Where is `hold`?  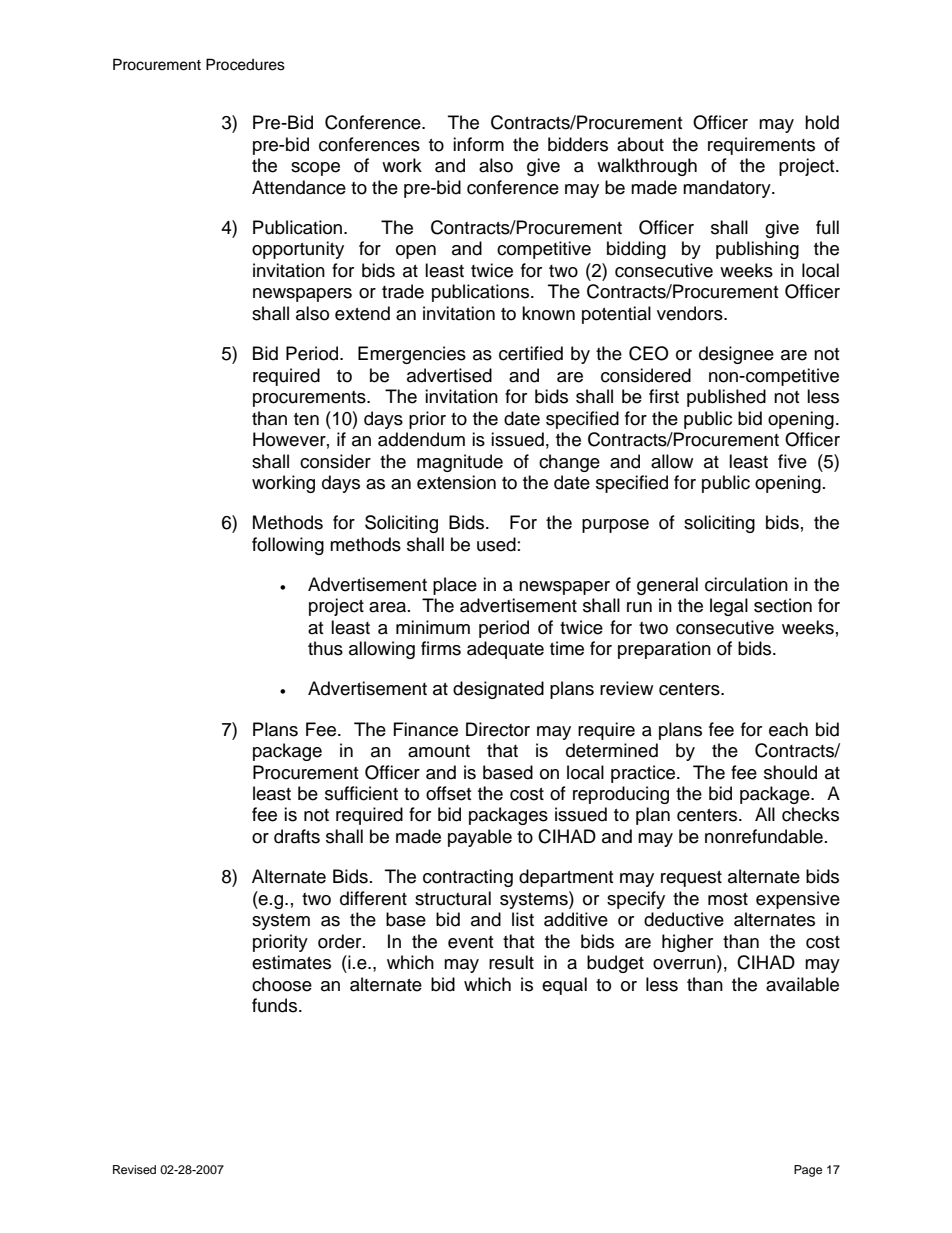 hold is located at coordinates (822, 122).
